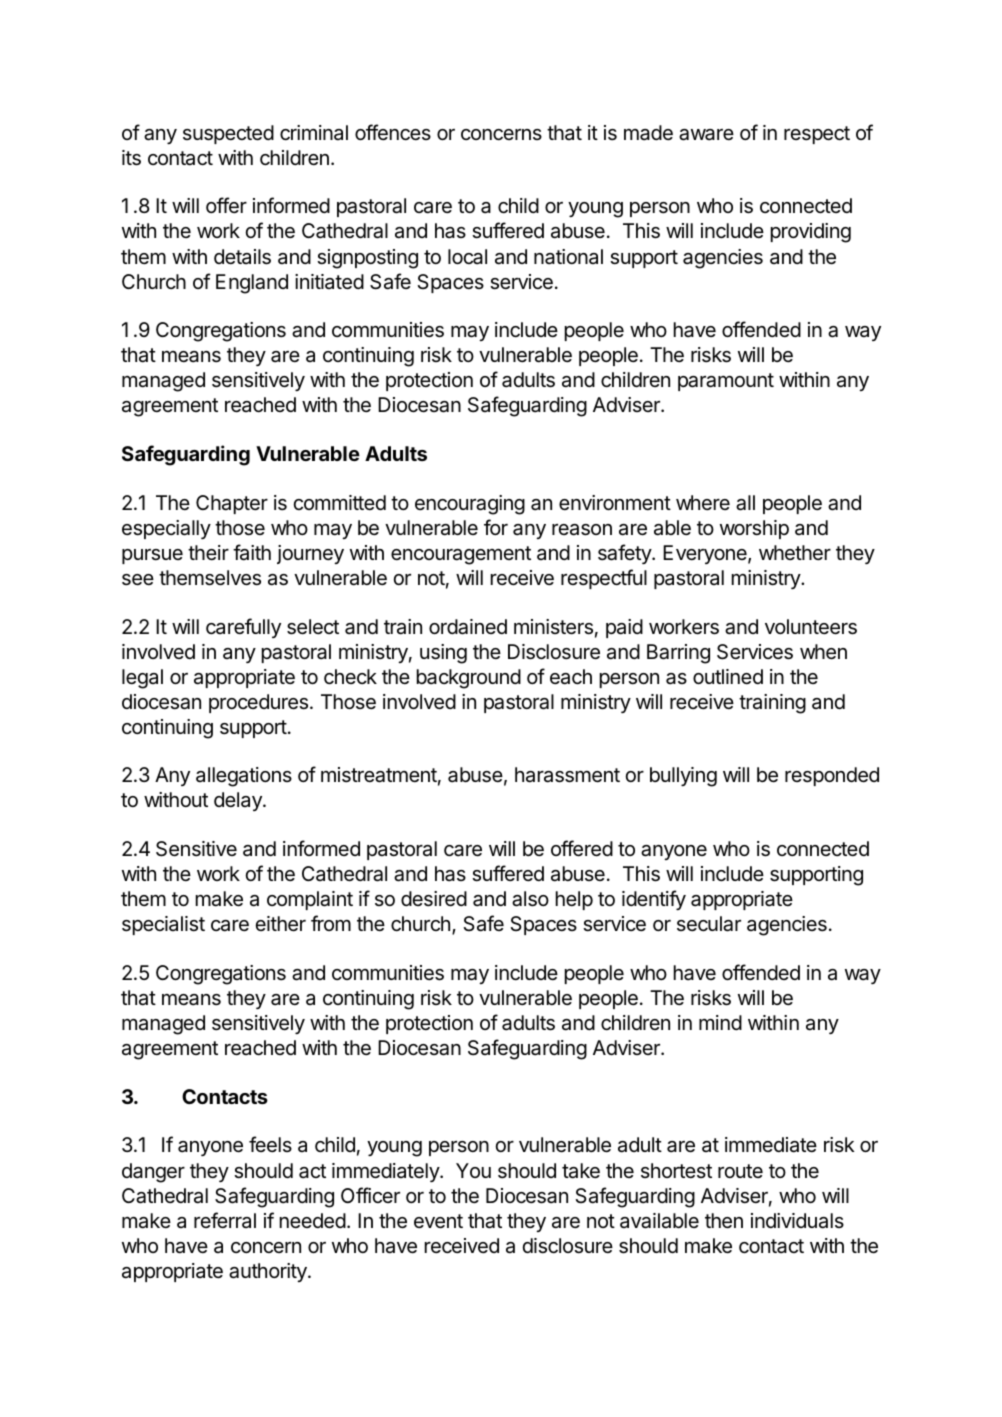 Image resolution: width=1002 pixels, height=1417 pixels. What do you see at coordinates (225, 1220) in the screenshot?
I see `referral` at bounding box center [225, 1220].
